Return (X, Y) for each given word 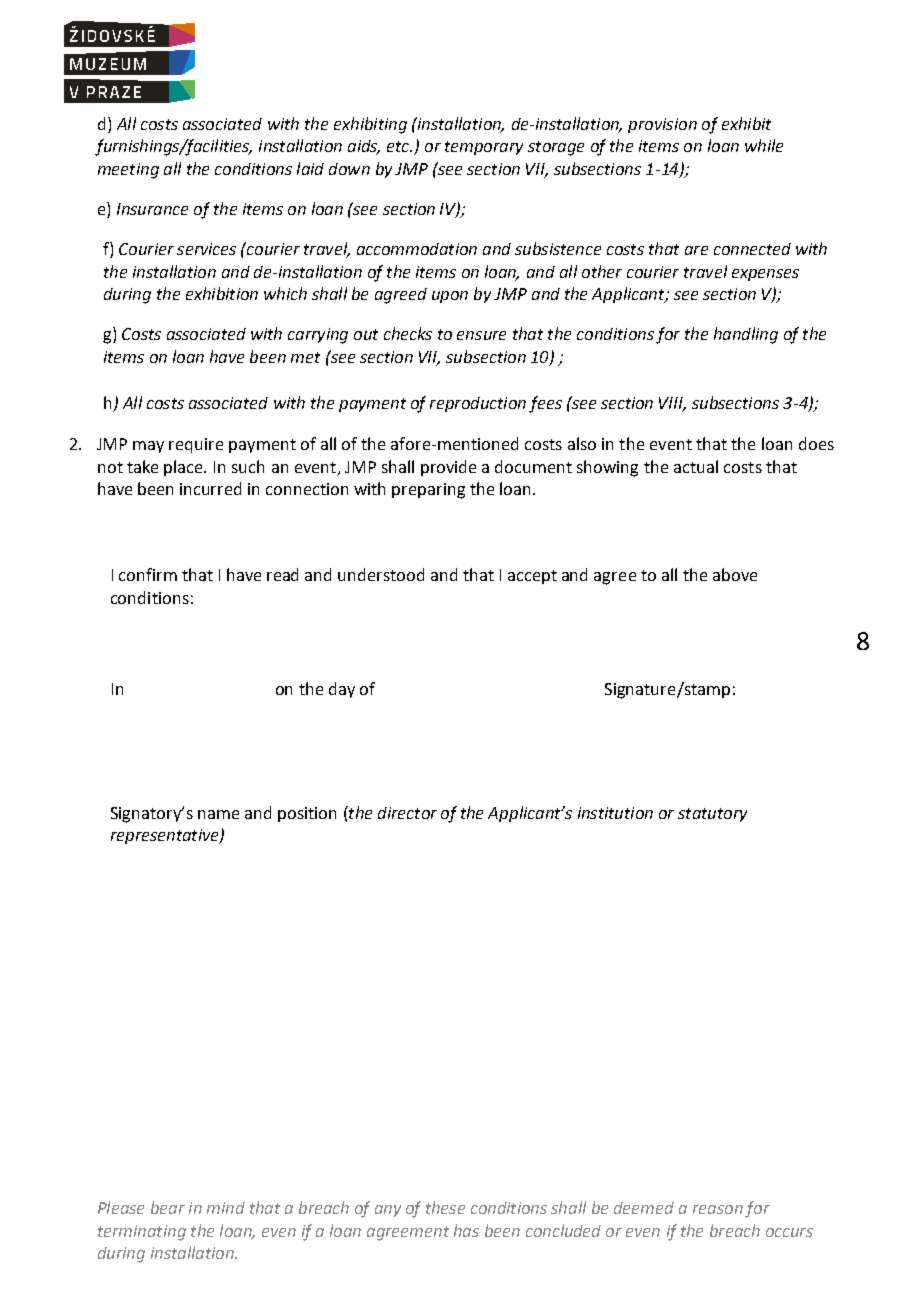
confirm (148, 574)
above (735, 574)
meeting (128, 171)
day (342, 690)
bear (168, 1207)
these (445, 1207)
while (764, 145)
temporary (484, 148)
